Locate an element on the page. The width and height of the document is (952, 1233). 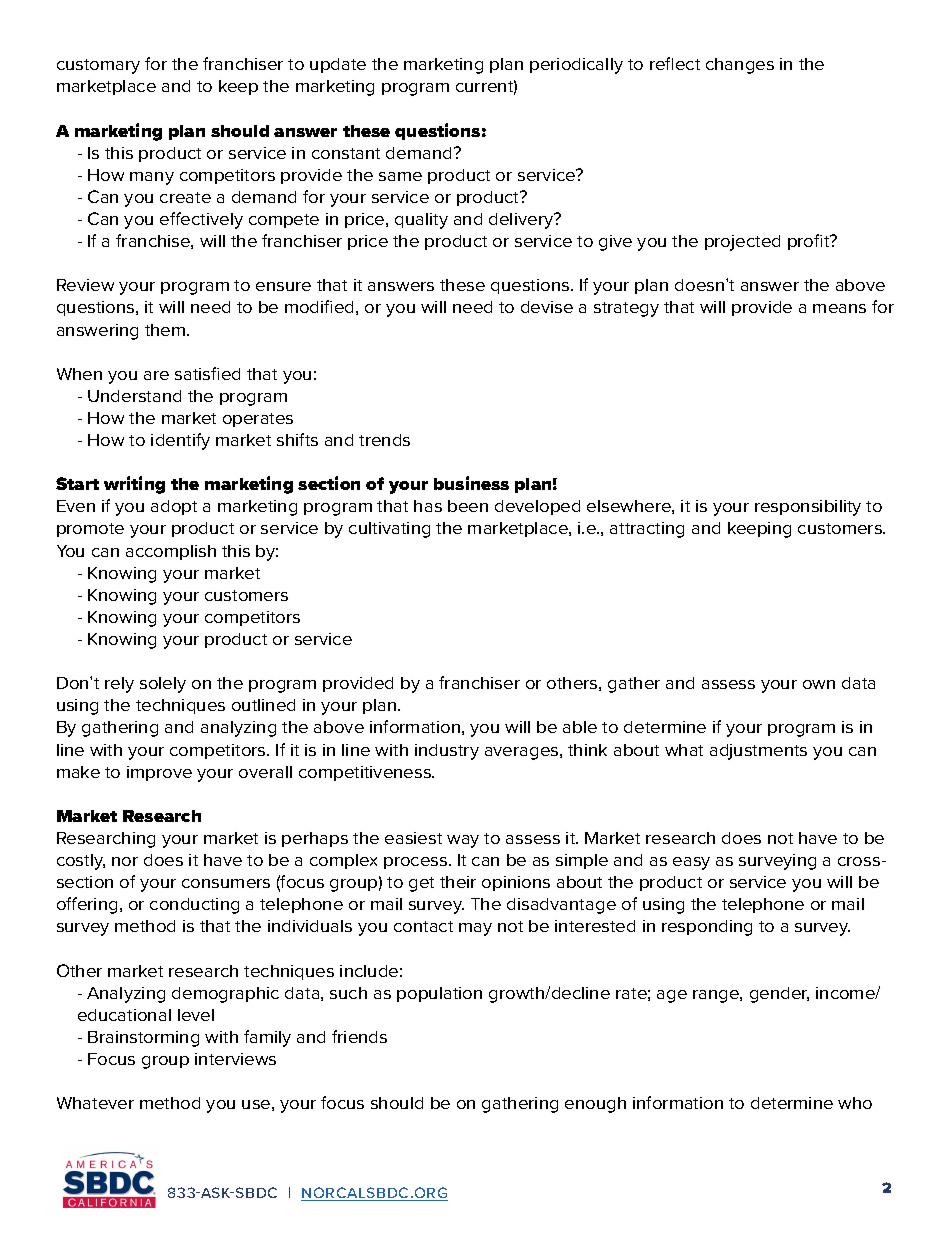
easy is located at coordinates (691, 863).
